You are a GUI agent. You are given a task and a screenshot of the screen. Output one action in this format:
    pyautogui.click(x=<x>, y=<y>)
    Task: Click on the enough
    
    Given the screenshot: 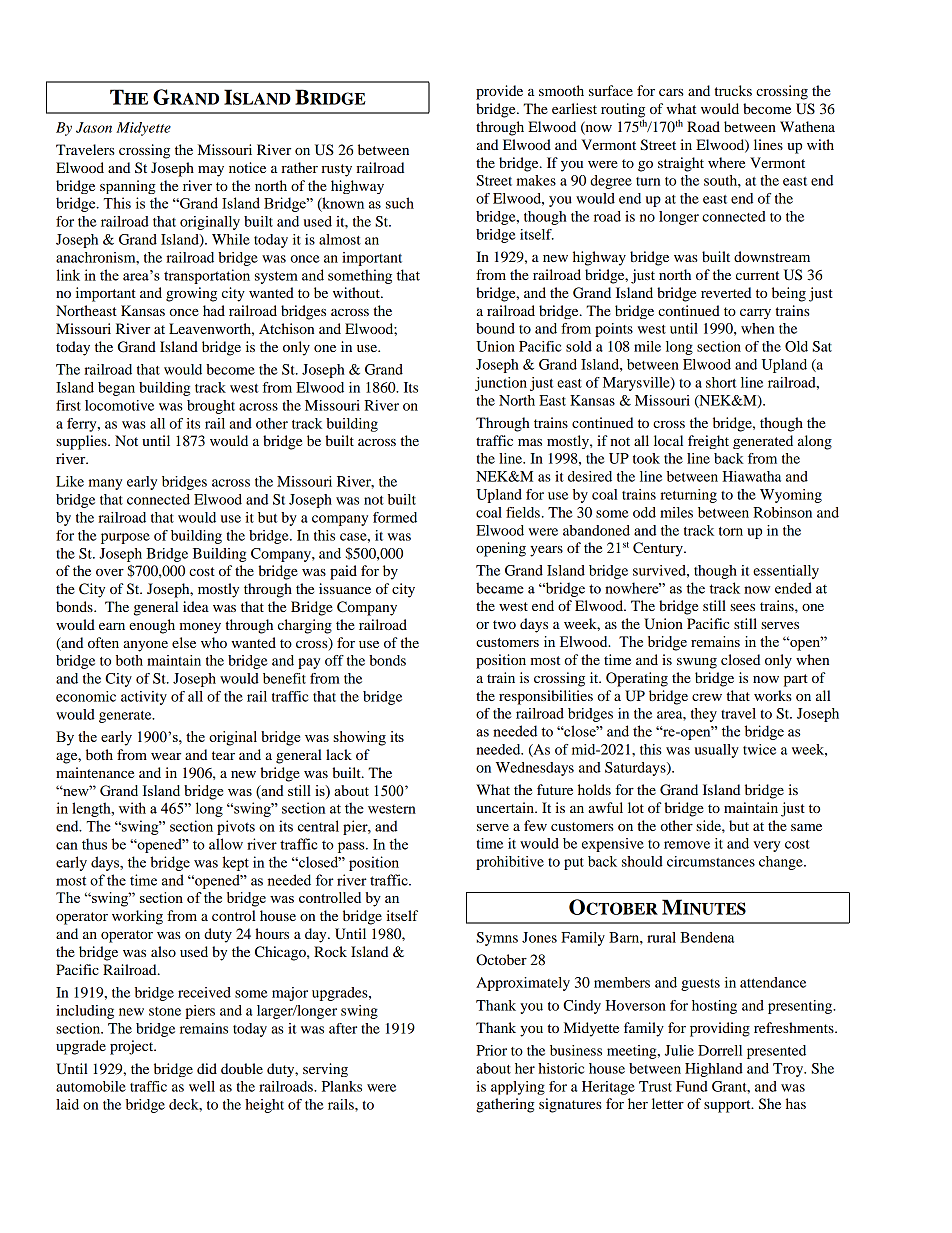 What is the action you would take?
    pyautogui.click(x=152, y=626)
